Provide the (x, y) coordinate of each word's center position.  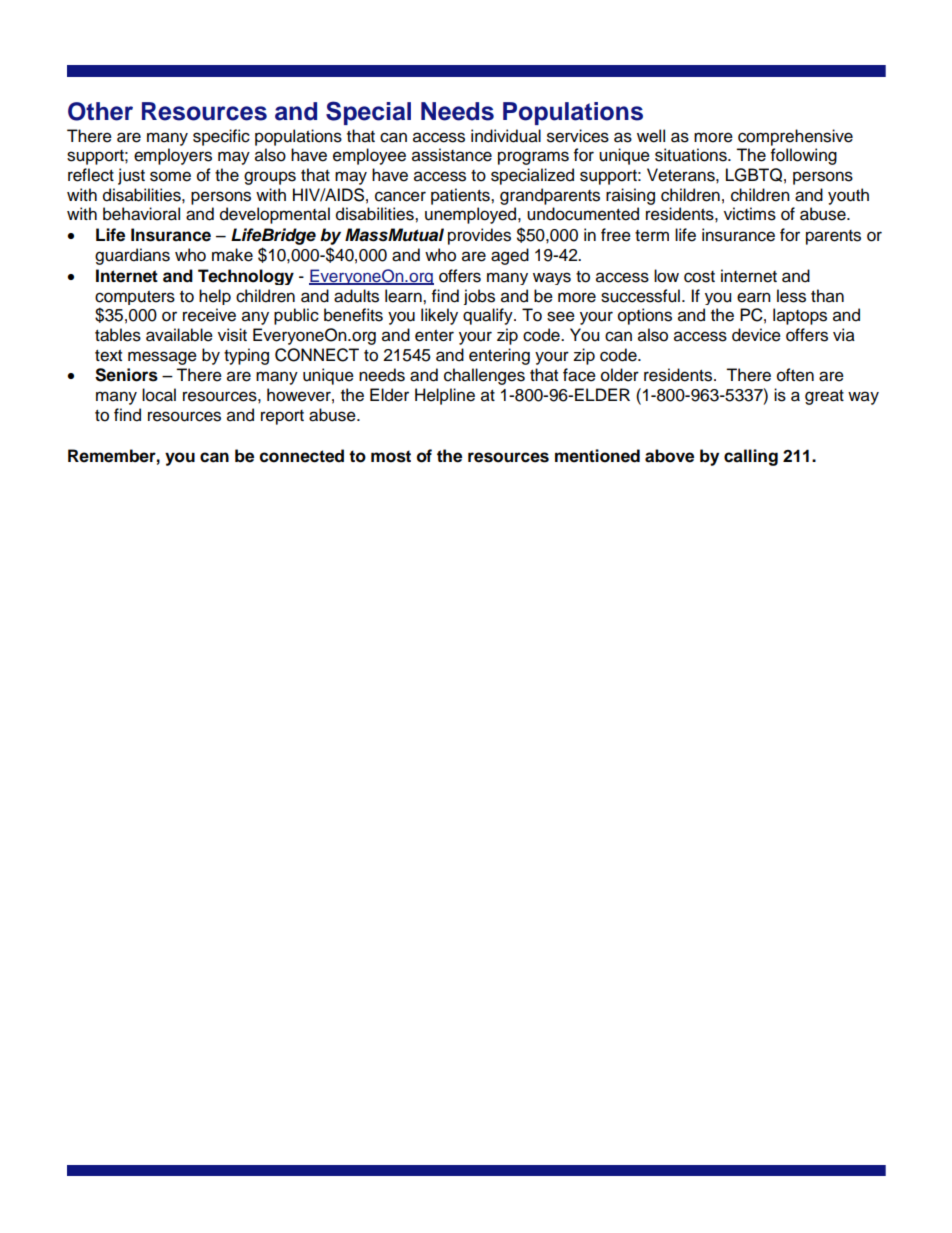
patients (461, 196)
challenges (484, 376)
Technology (246, 277)
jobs (479, 297)
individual (506, 136)
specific (221, 137)
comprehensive (795, 137)
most (391, 456)
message (162, 358)
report (282, 417)
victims (750, 214)
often (795, 375)
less (791, 296)
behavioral (141, 214)
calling (751, 457)
